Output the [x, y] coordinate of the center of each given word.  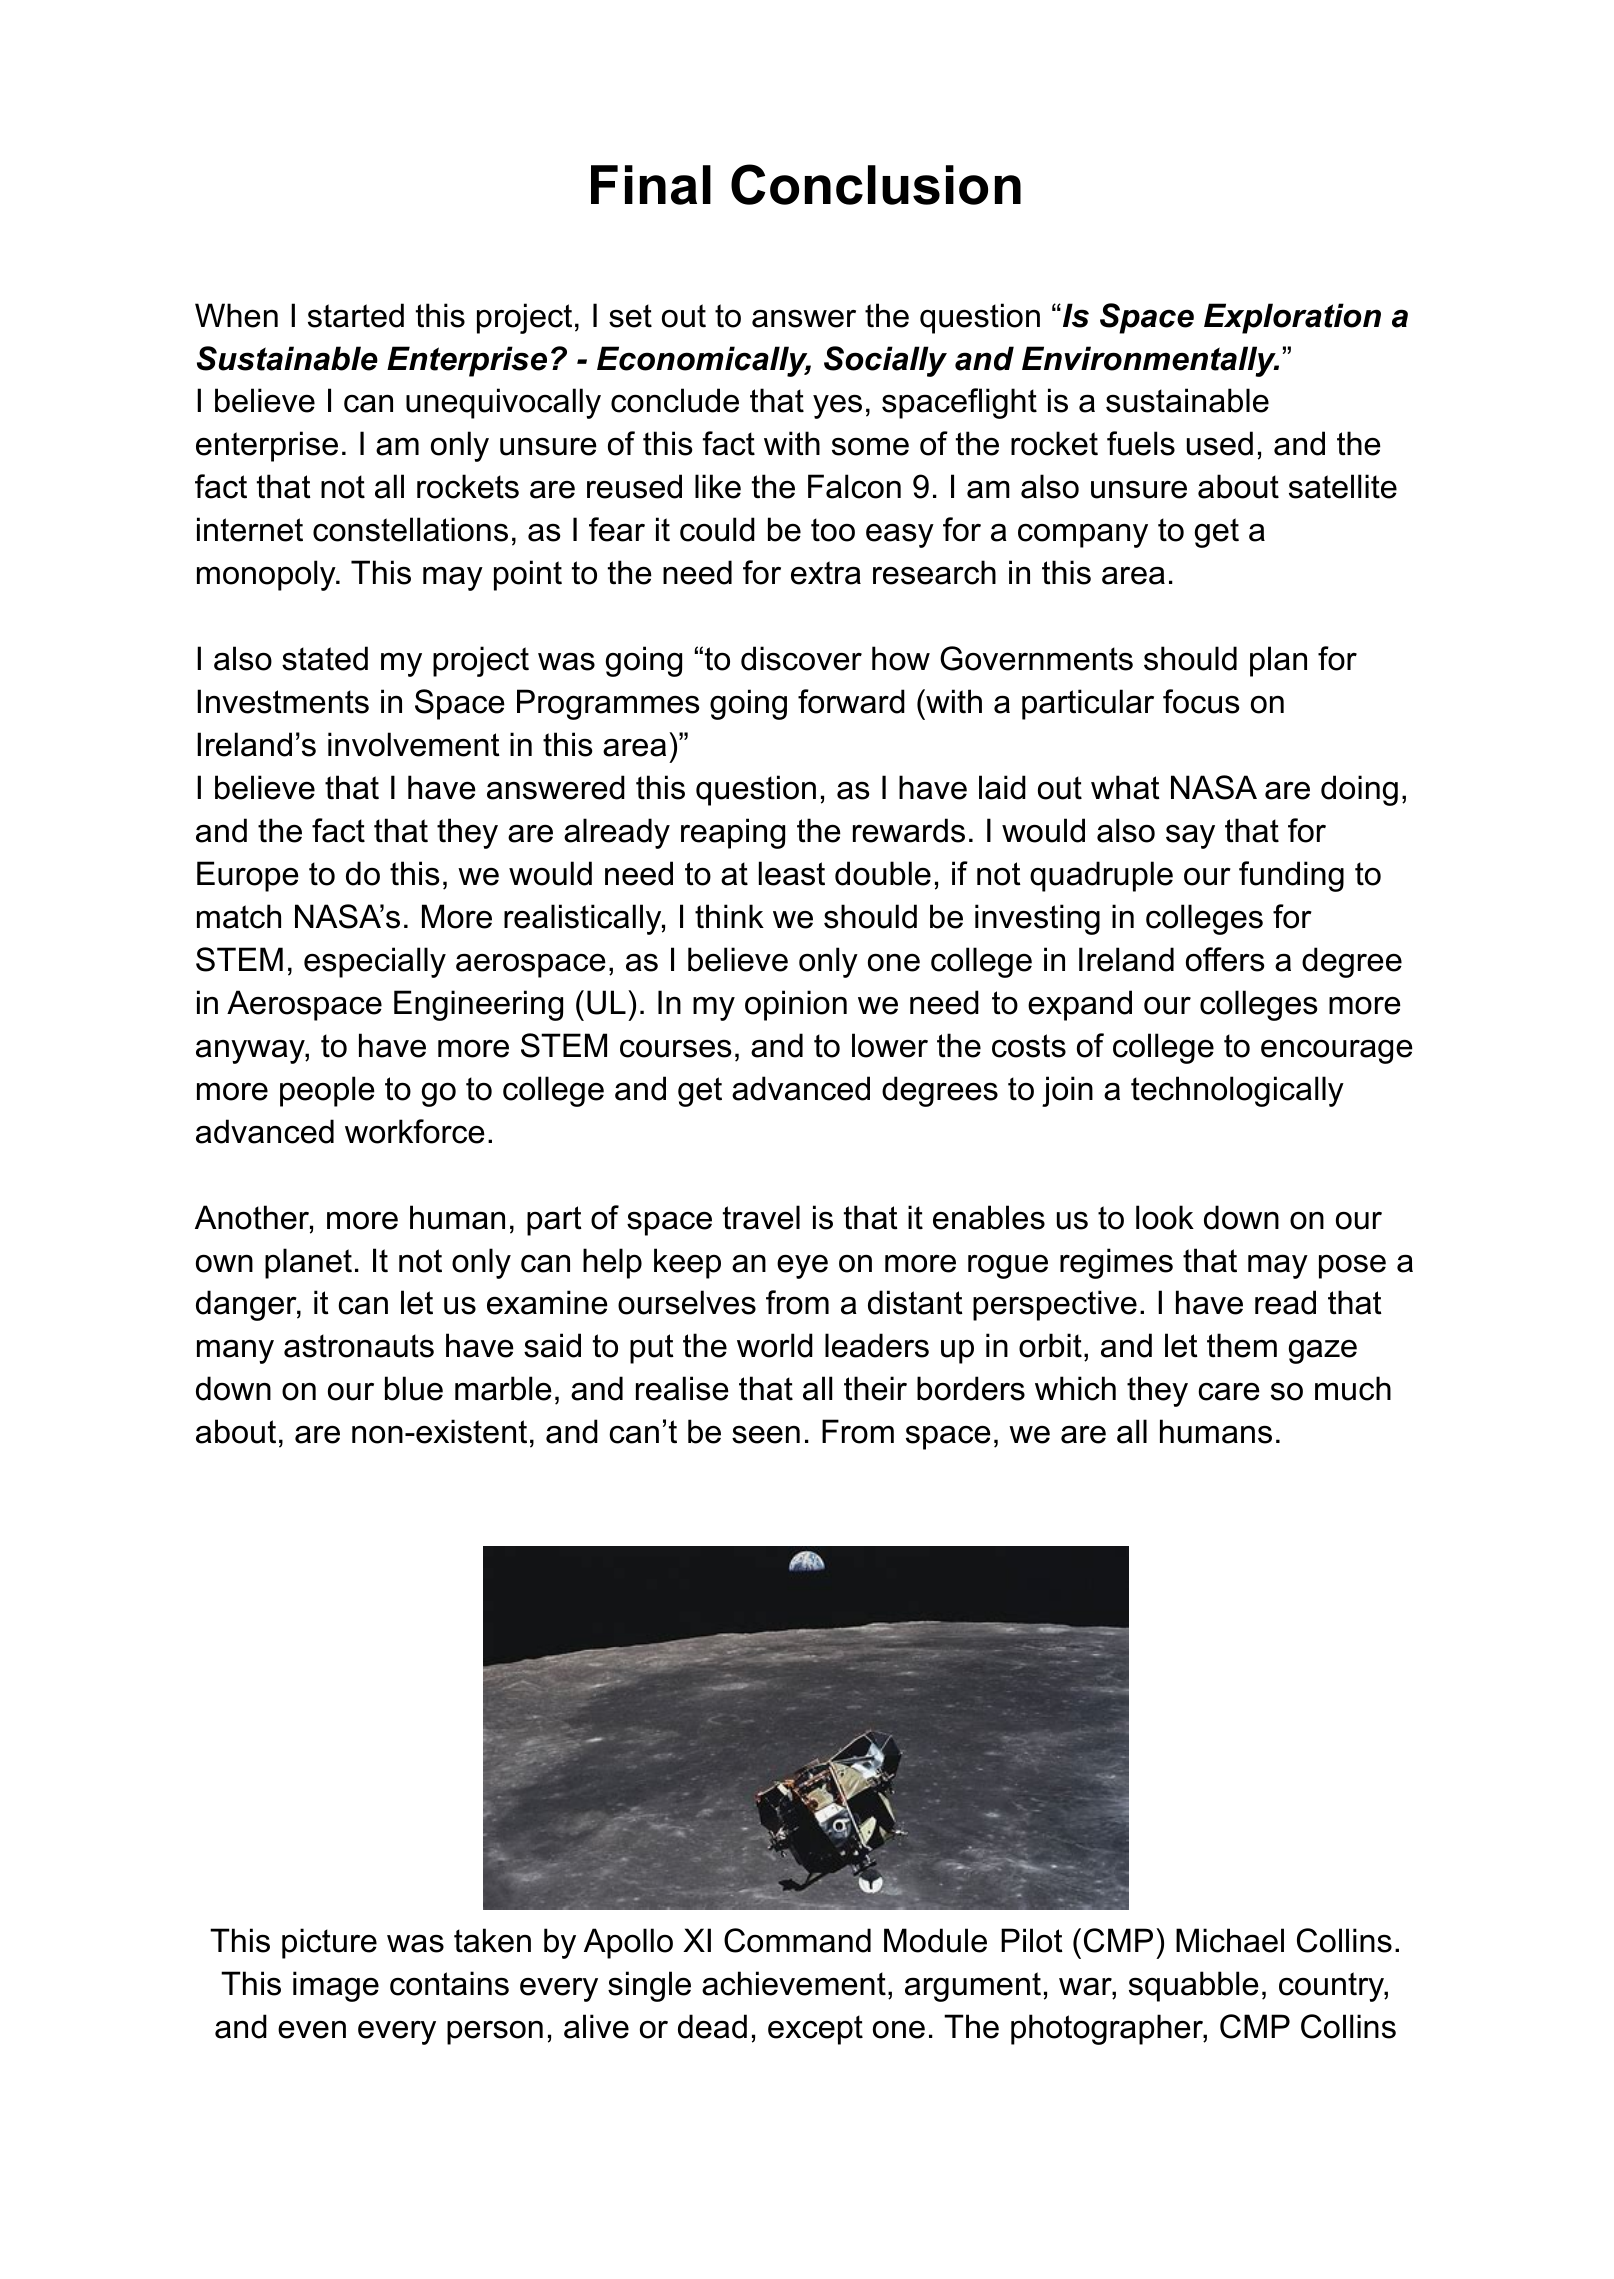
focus [1201, 701]
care [1229, 1391]
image [336, 1986]
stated [325, 658]
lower [890, 1045]
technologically [1237, 1091]
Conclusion [876, 184]
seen [766, 1435]
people [327, 1091]
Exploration [1292, 318]
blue [414, 1388]
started [356, 315]
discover [801, 658]
